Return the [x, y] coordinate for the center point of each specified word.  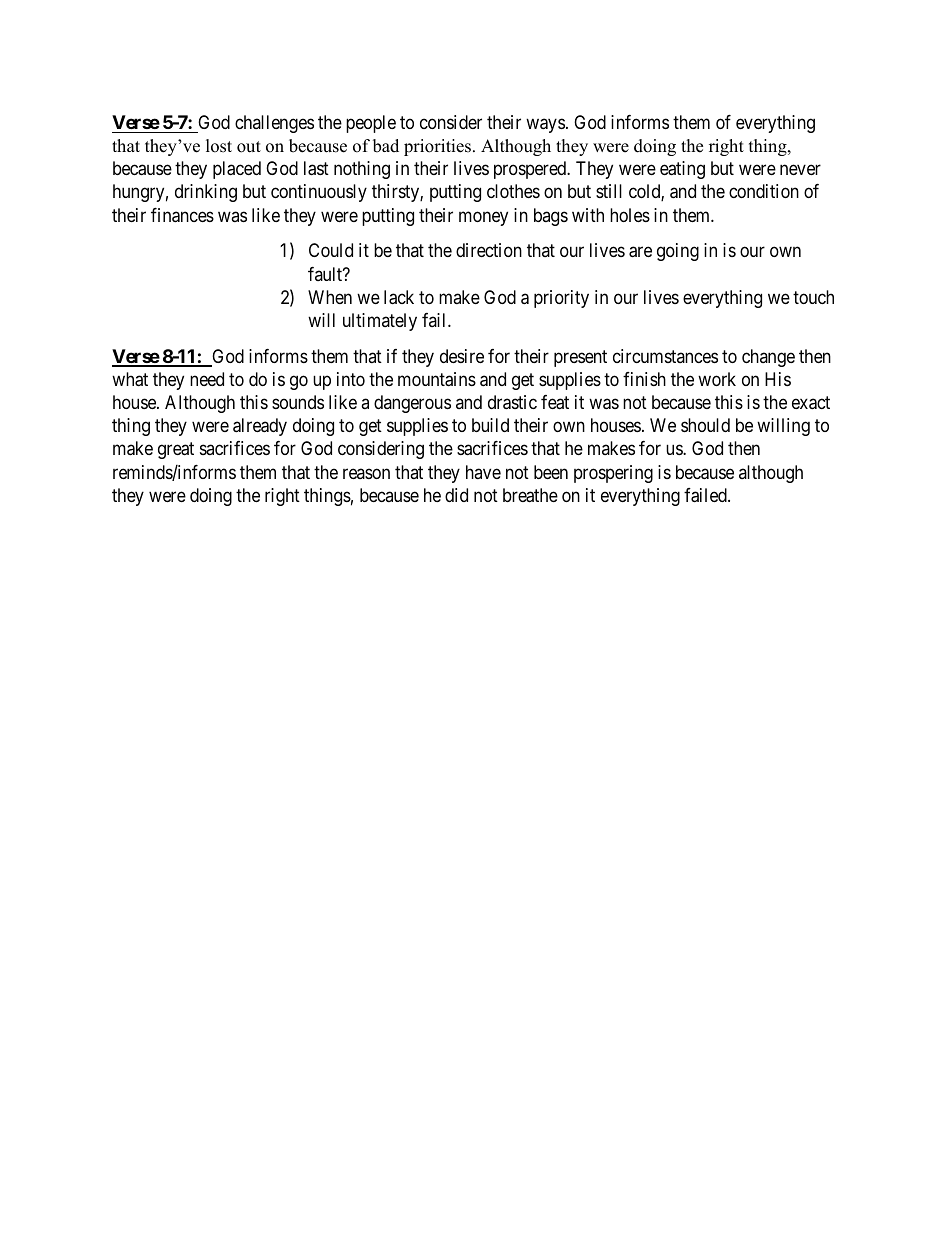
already [260, 427]
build [490, 425]
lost [219, 146]
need [207, 379]
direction [489, 250]
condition [764, 191]
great [176, 451]
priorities [439, 147]
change [768, 358]
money [483, 218]
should [705, 425]
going [678, 252]
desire [462, 356]
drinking [206, 193]
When [330, 297]
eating [682, 170]
